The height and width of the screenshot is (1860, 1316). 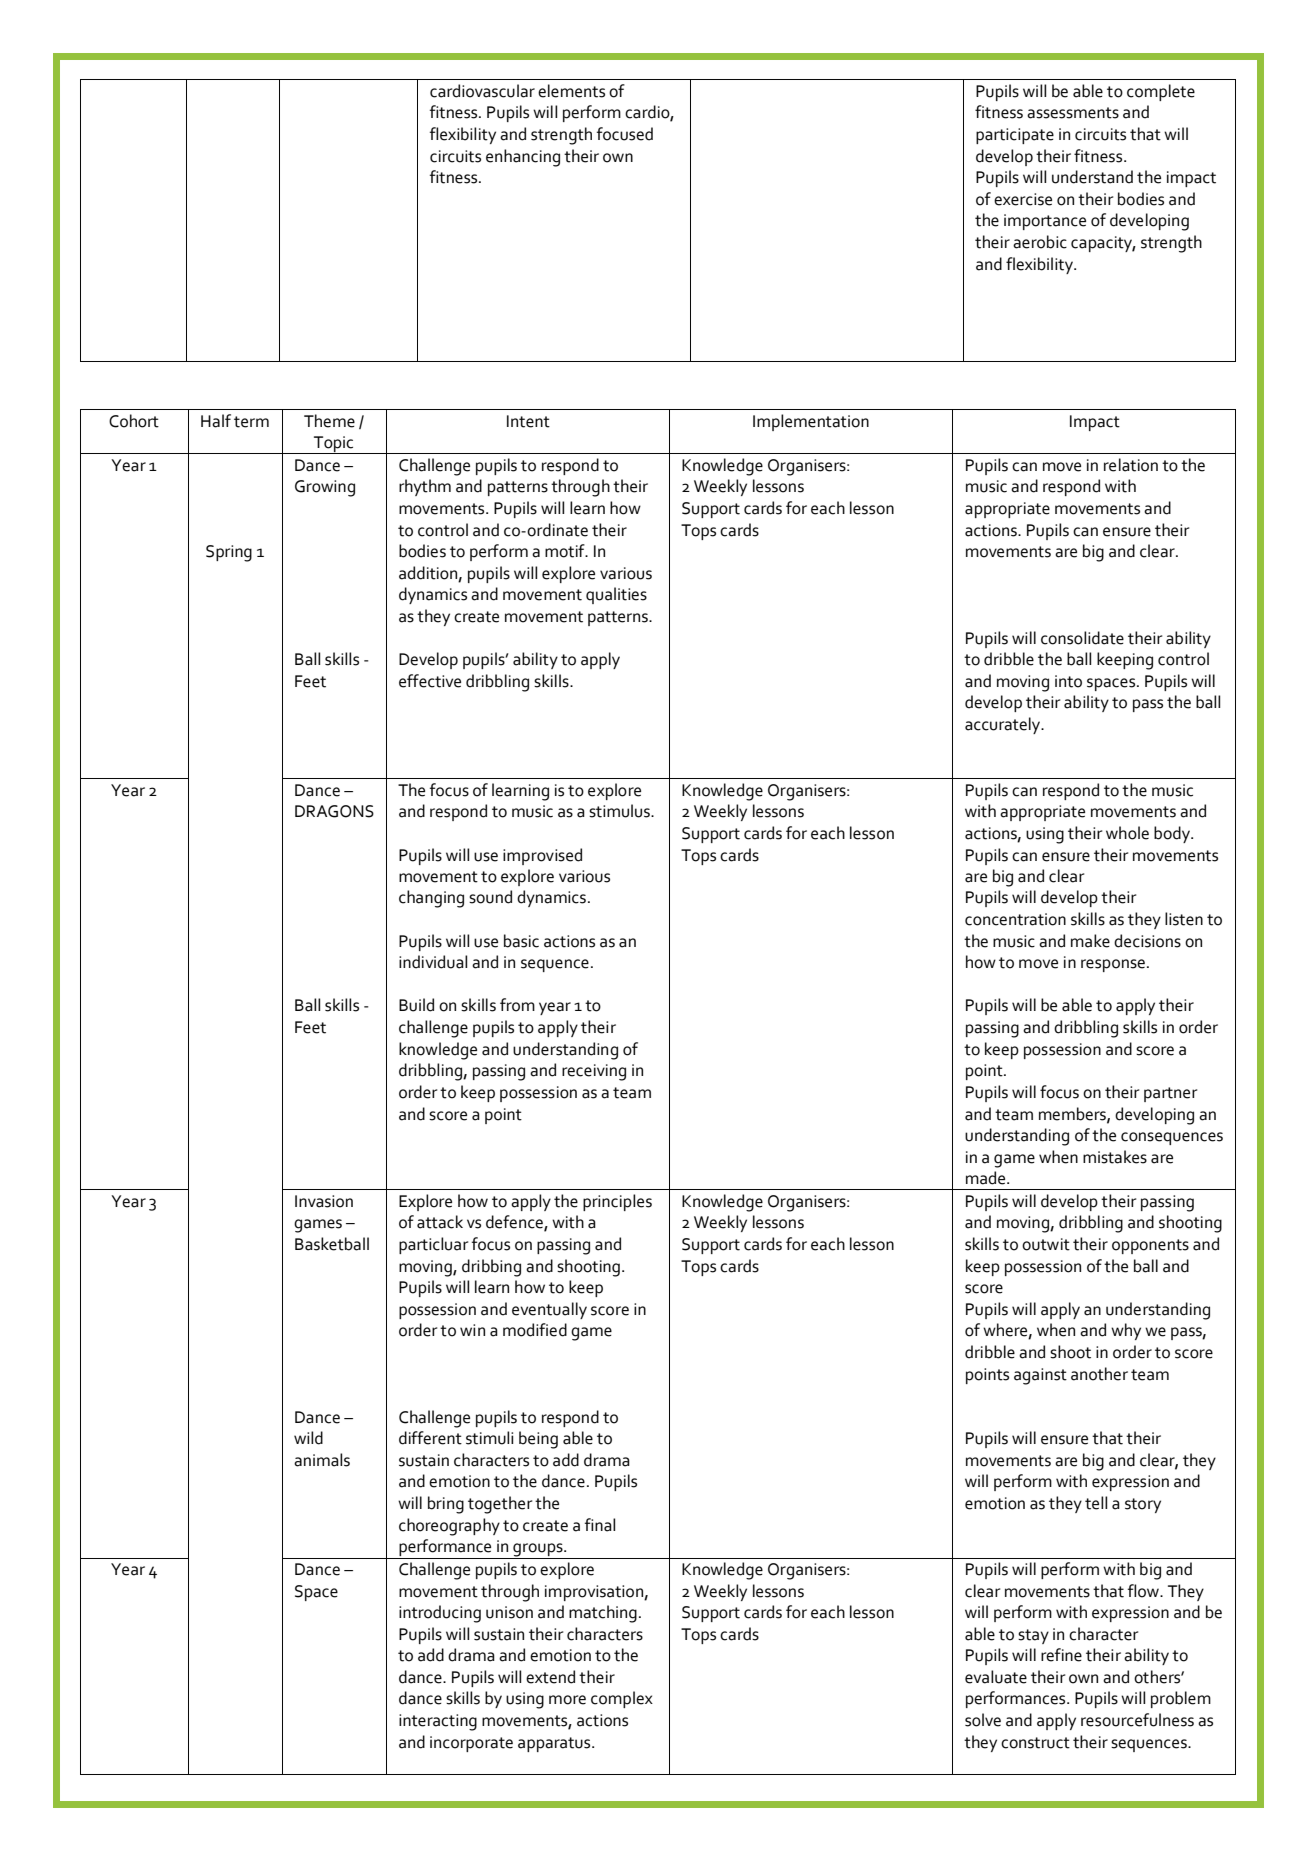 What do you see at coordinates (571, 91) in the screenshot?
I see `elements` at bounding box center [571, 91].
